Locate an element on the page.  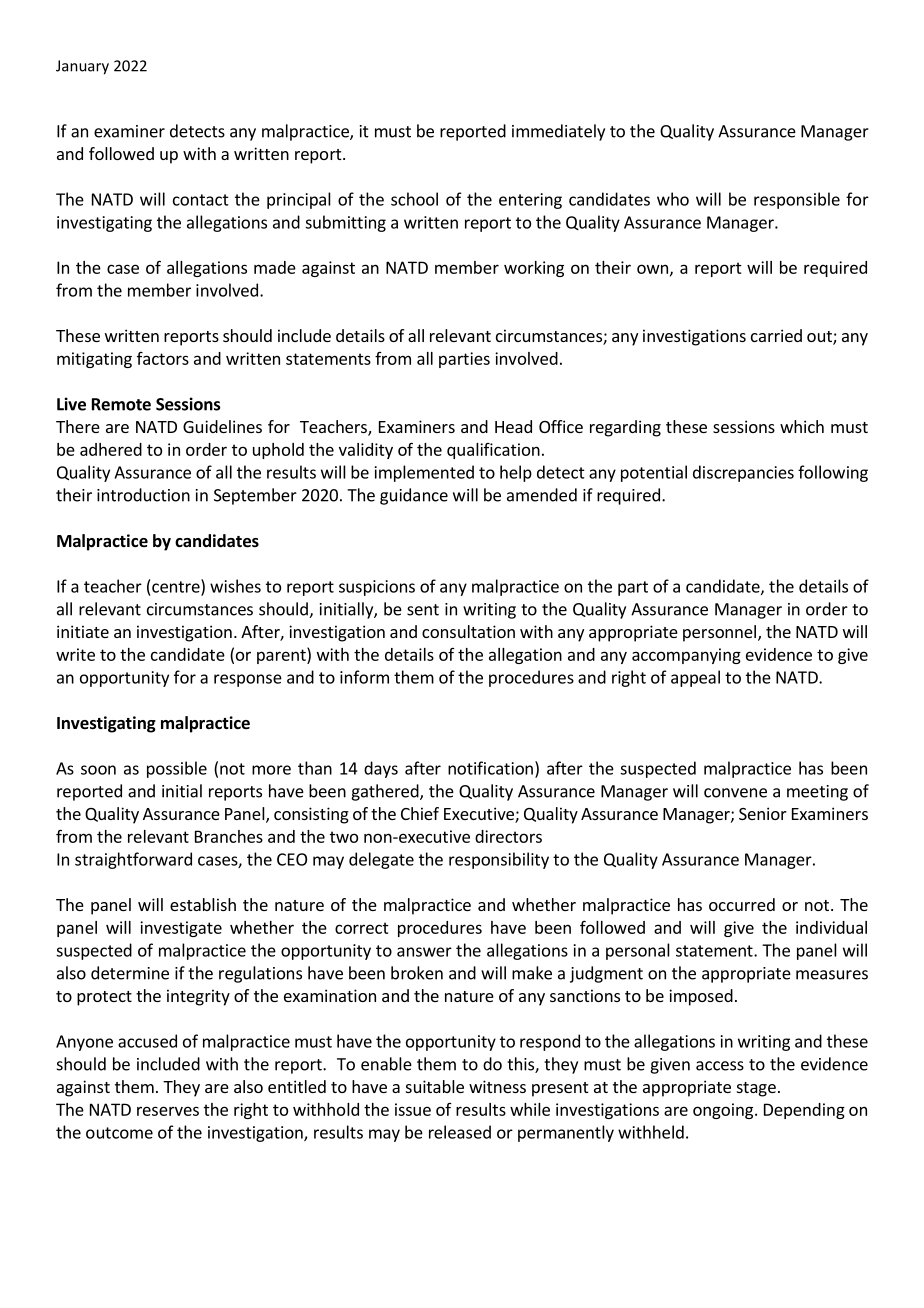
responsible is located at coordinates (797, 200).
